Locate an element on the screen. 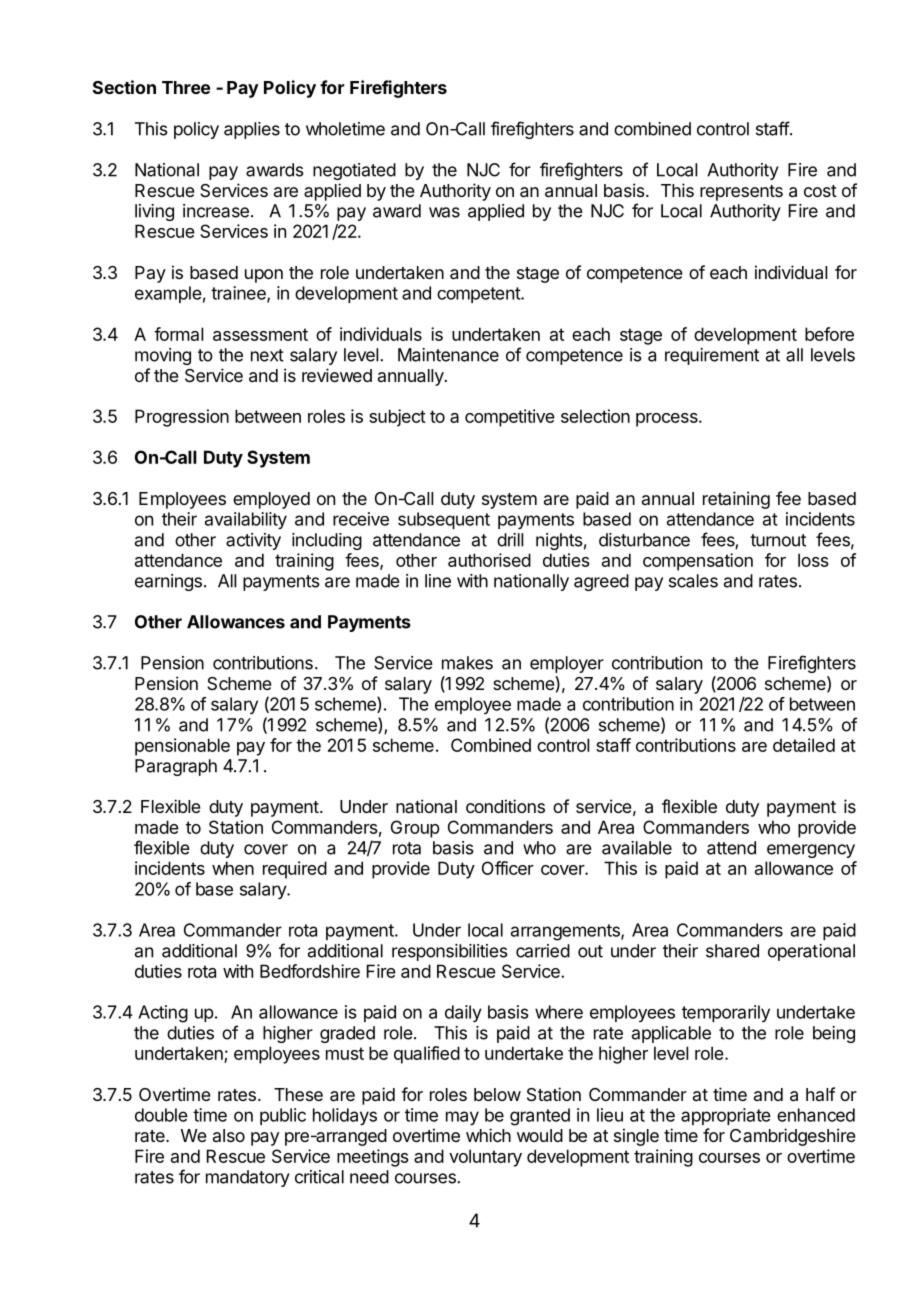 The height and width of the screenshot is (1308, 924). represents is located at coordinates (741, 193).
